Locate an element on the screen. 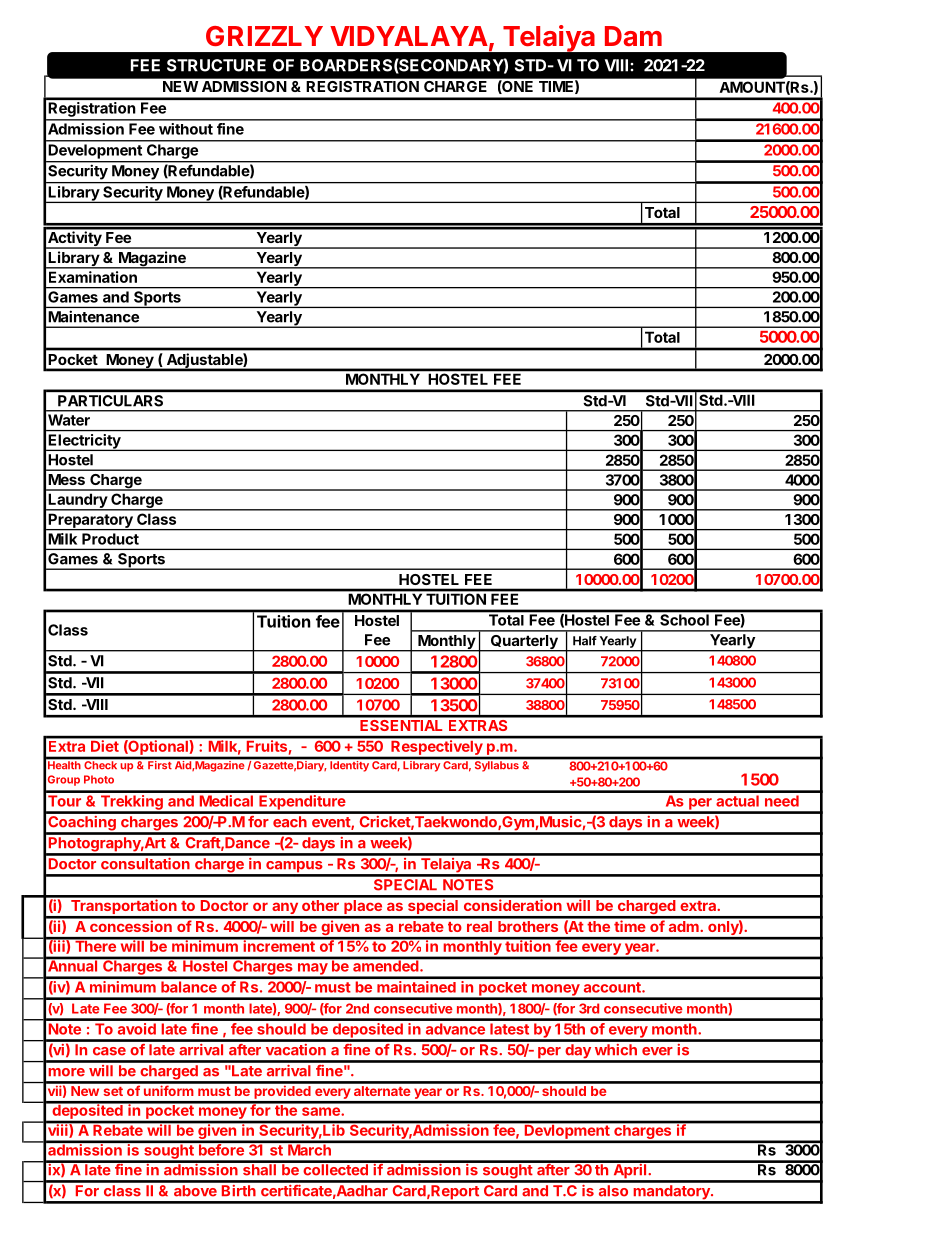  Electricity is located at coordinates (84, 442).
